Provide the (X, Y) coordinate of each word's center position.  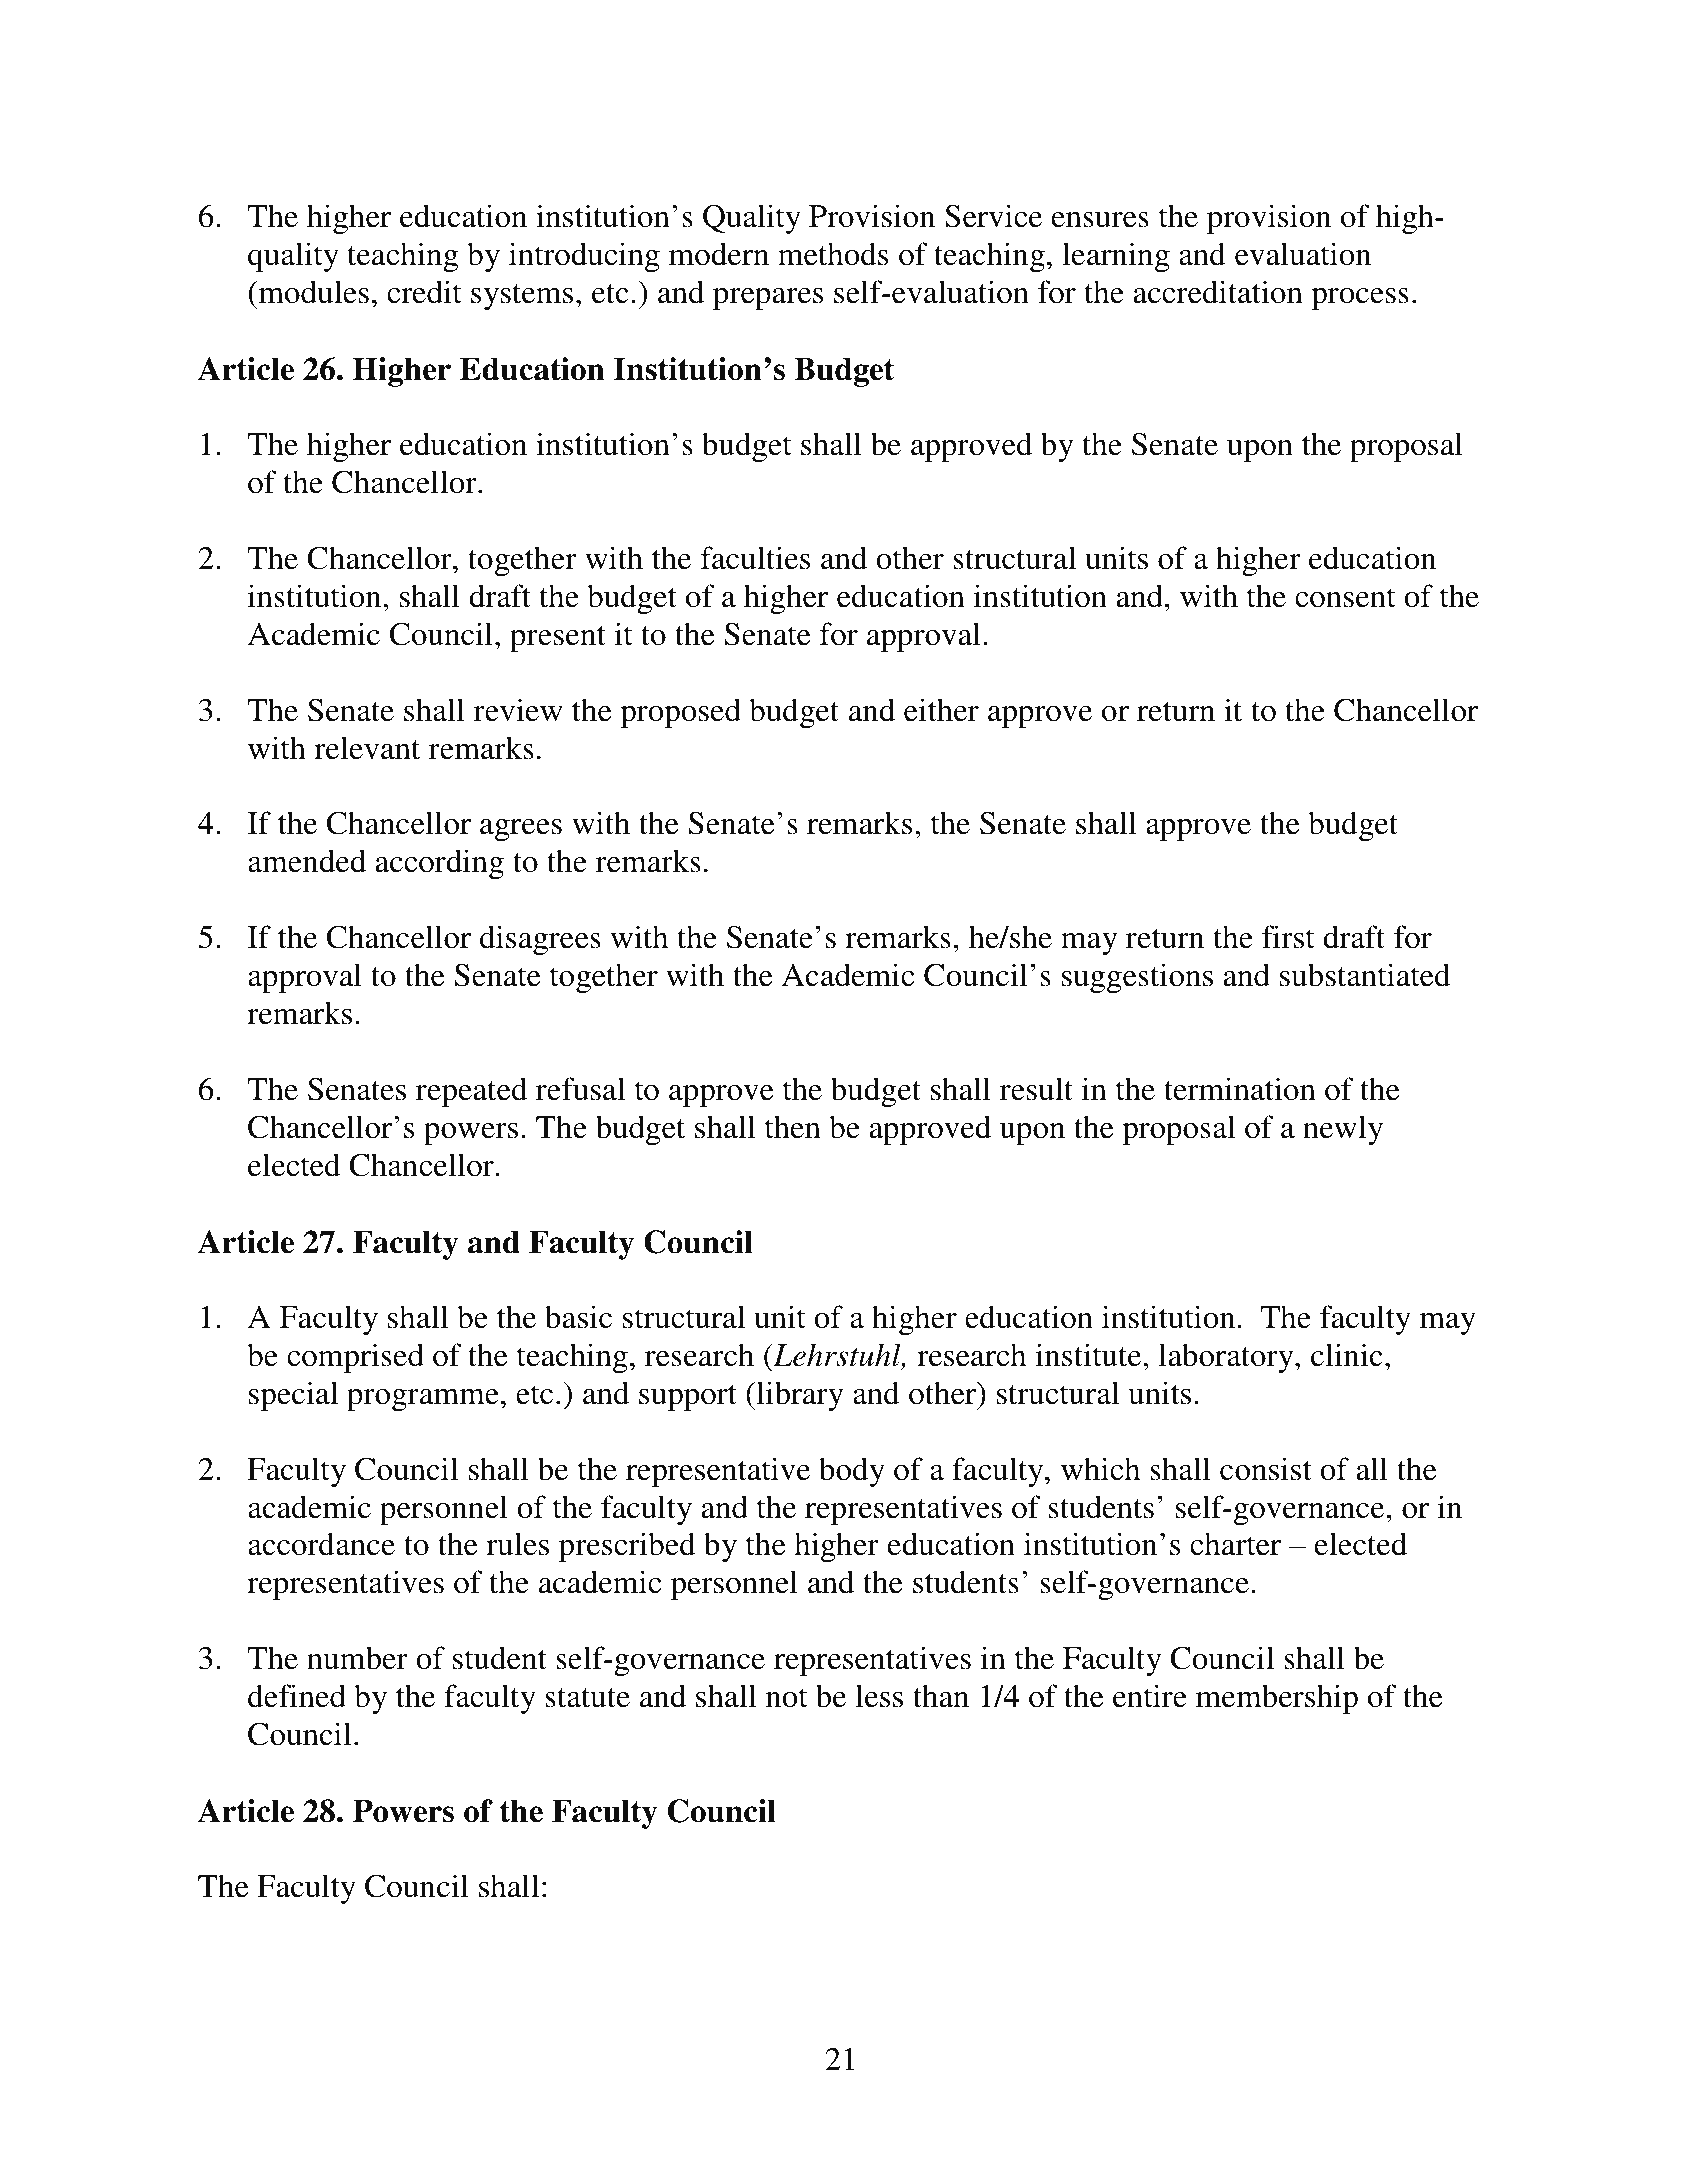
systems (522, 297)
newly (1343, 1130)
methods (833, 254)
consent (1345, 598)
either (941, 710)
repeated (471, 1092)
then (793, 1127)
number (357, 1658)
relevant (367, 748)
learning (1116, 257)
